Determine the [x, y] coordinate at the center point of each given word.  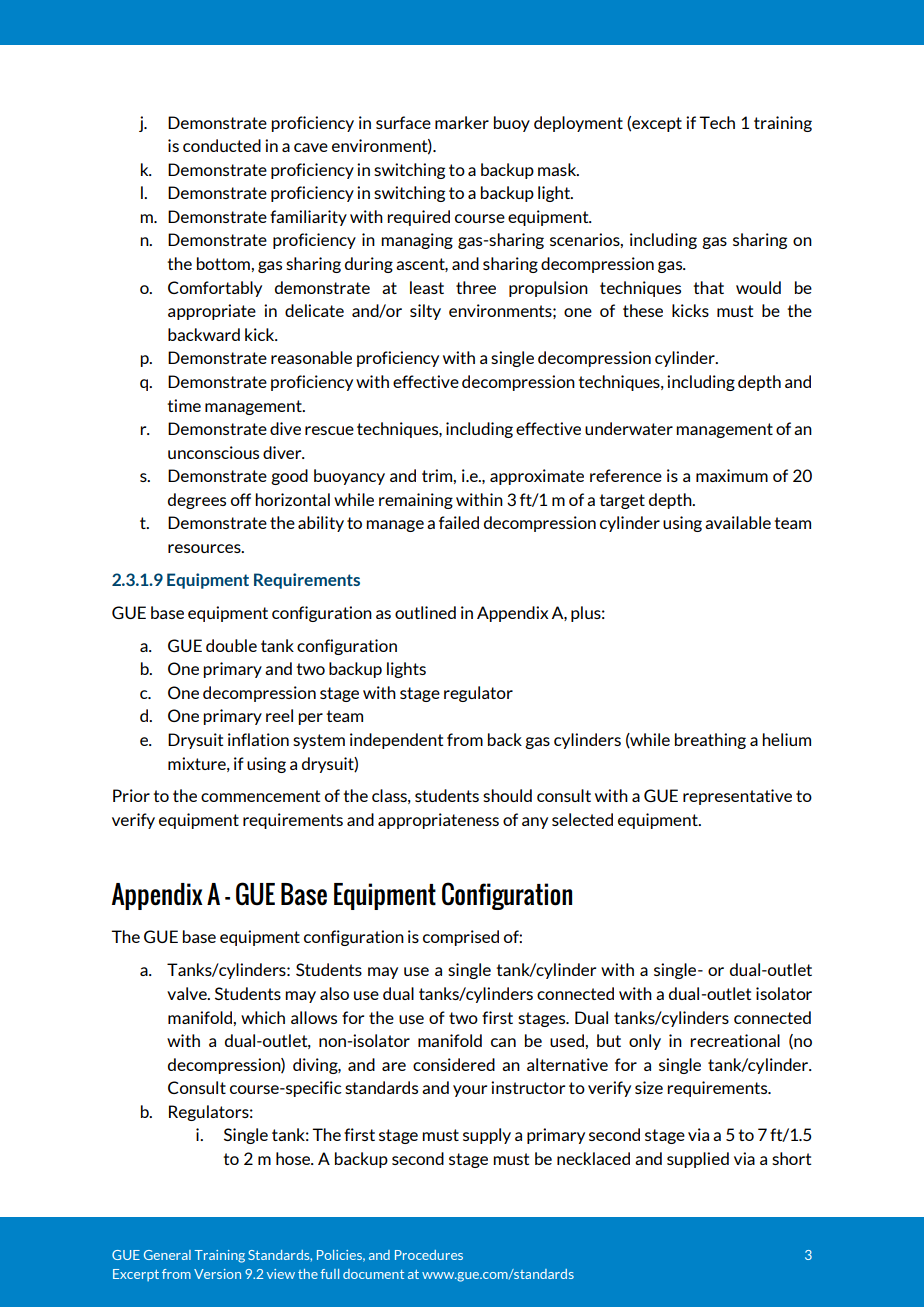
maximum [732, 475]
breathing [710, 741]
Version [217, 1274]
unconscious [213, 452]
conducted [222, 145]
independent [396, 741]
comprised [461, 938]
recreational [735, 1040]
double [231, 645]
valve [188, 993]
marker [462, 122]
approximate [537, 477]
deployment [578, 124]
